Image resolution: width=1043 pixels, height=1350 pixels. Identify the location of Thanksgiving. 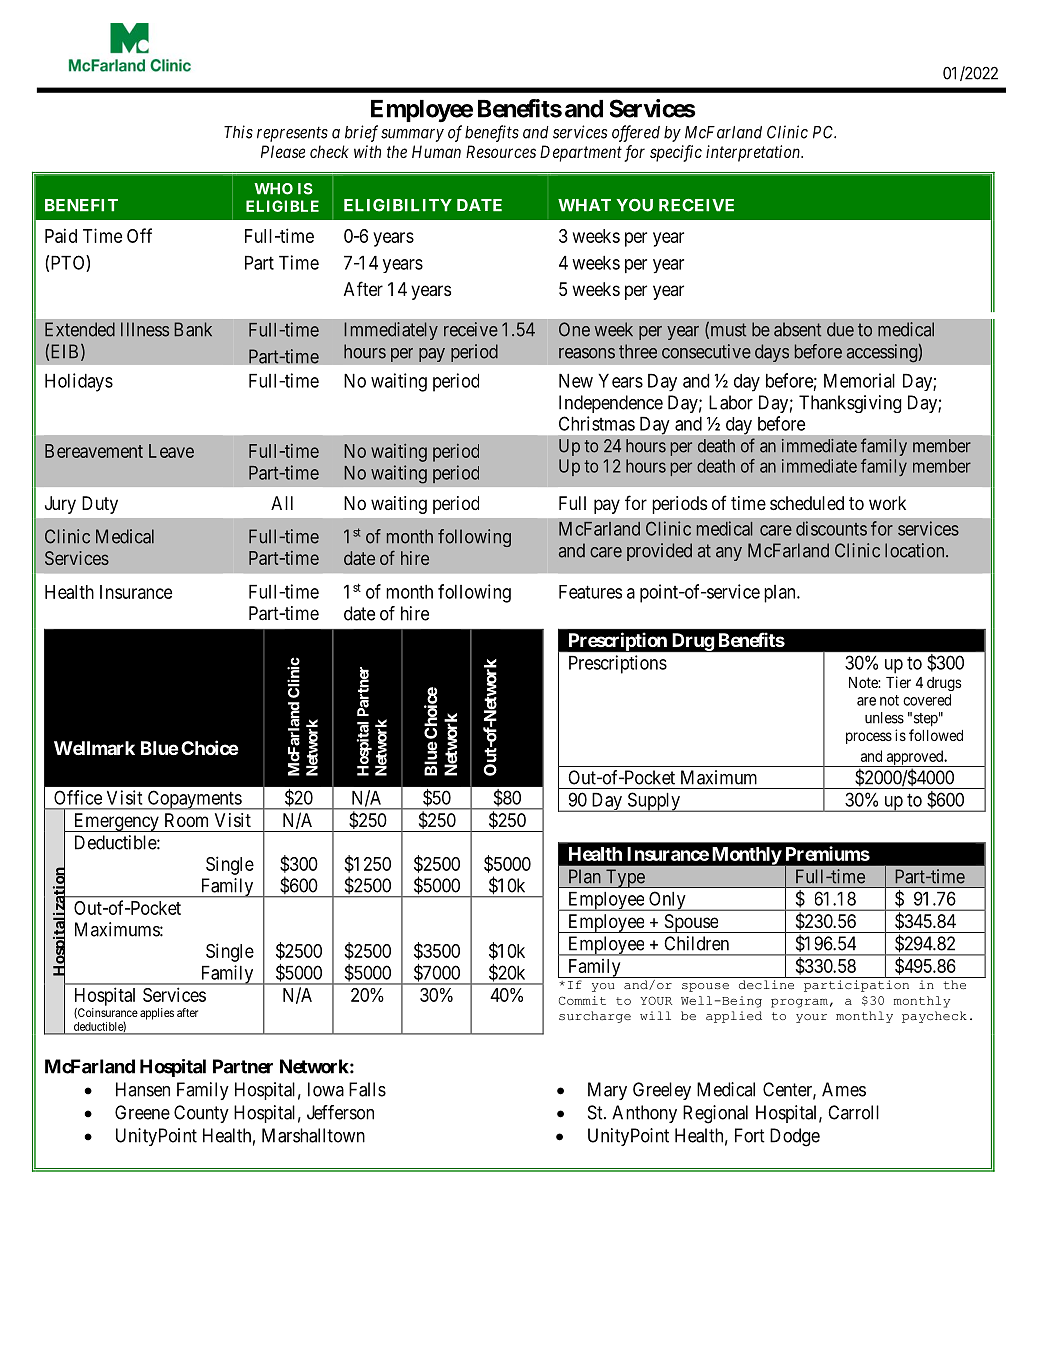
(850, 404).
